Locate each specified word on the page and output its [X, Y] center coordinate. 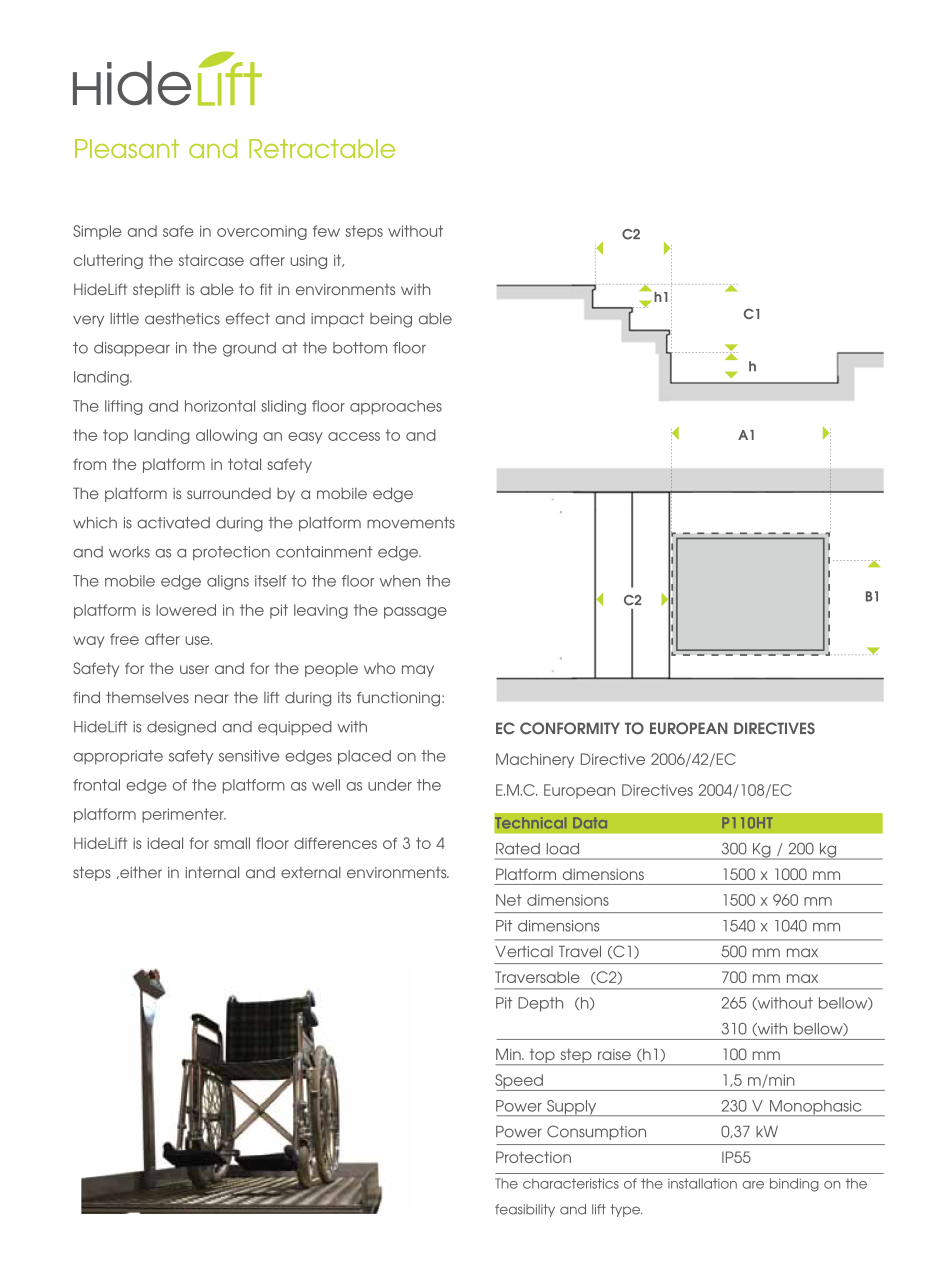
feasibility [525, 1210]
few [326, 231]
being [391, 320]
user [194, 669]
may [418, 671]
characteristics [571, 1183]
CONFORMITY [570, 728]
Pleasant [127, 148]
